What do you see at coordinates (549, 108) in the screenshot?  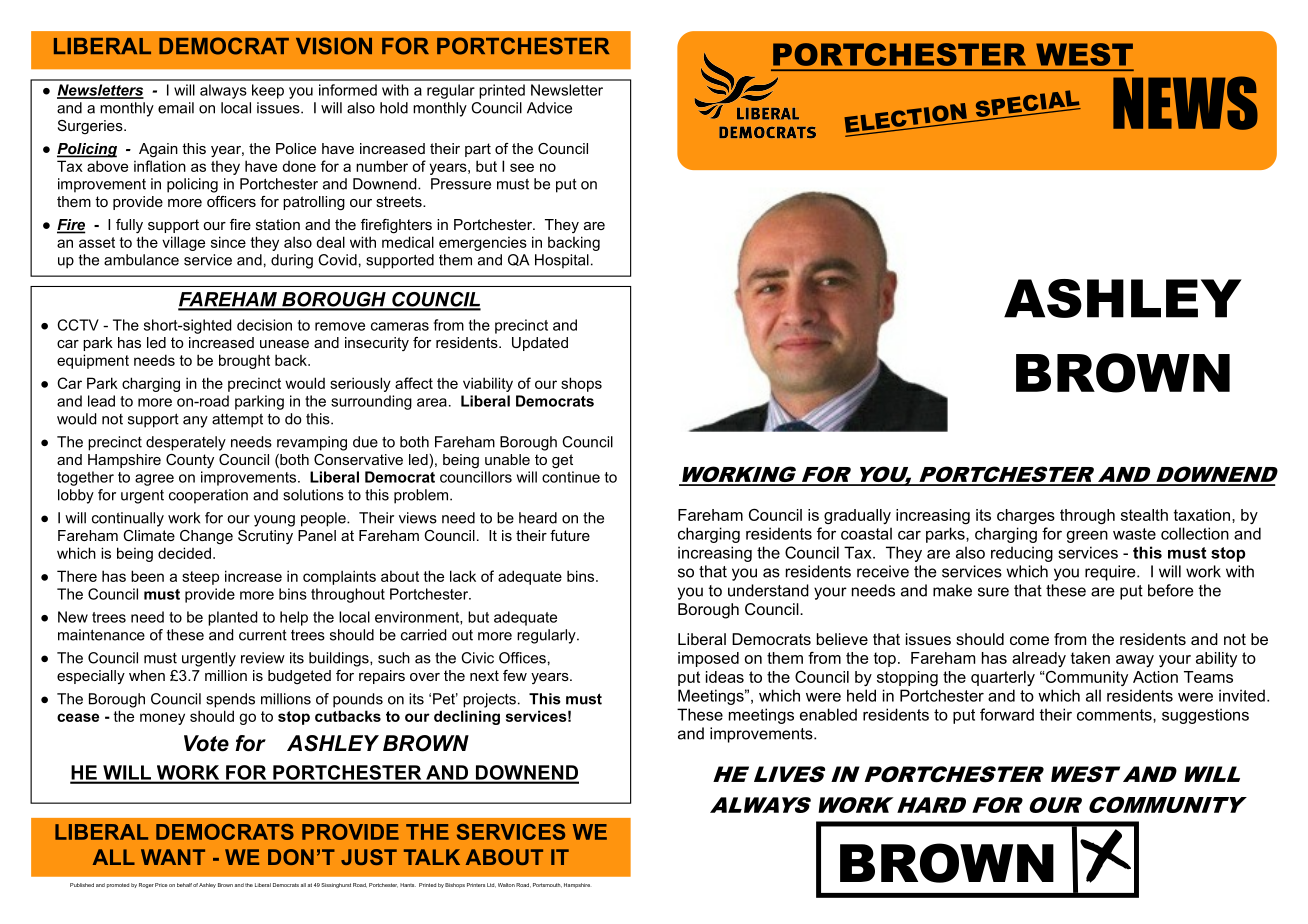 I see `Advice` at bounding box center [549, 108].
